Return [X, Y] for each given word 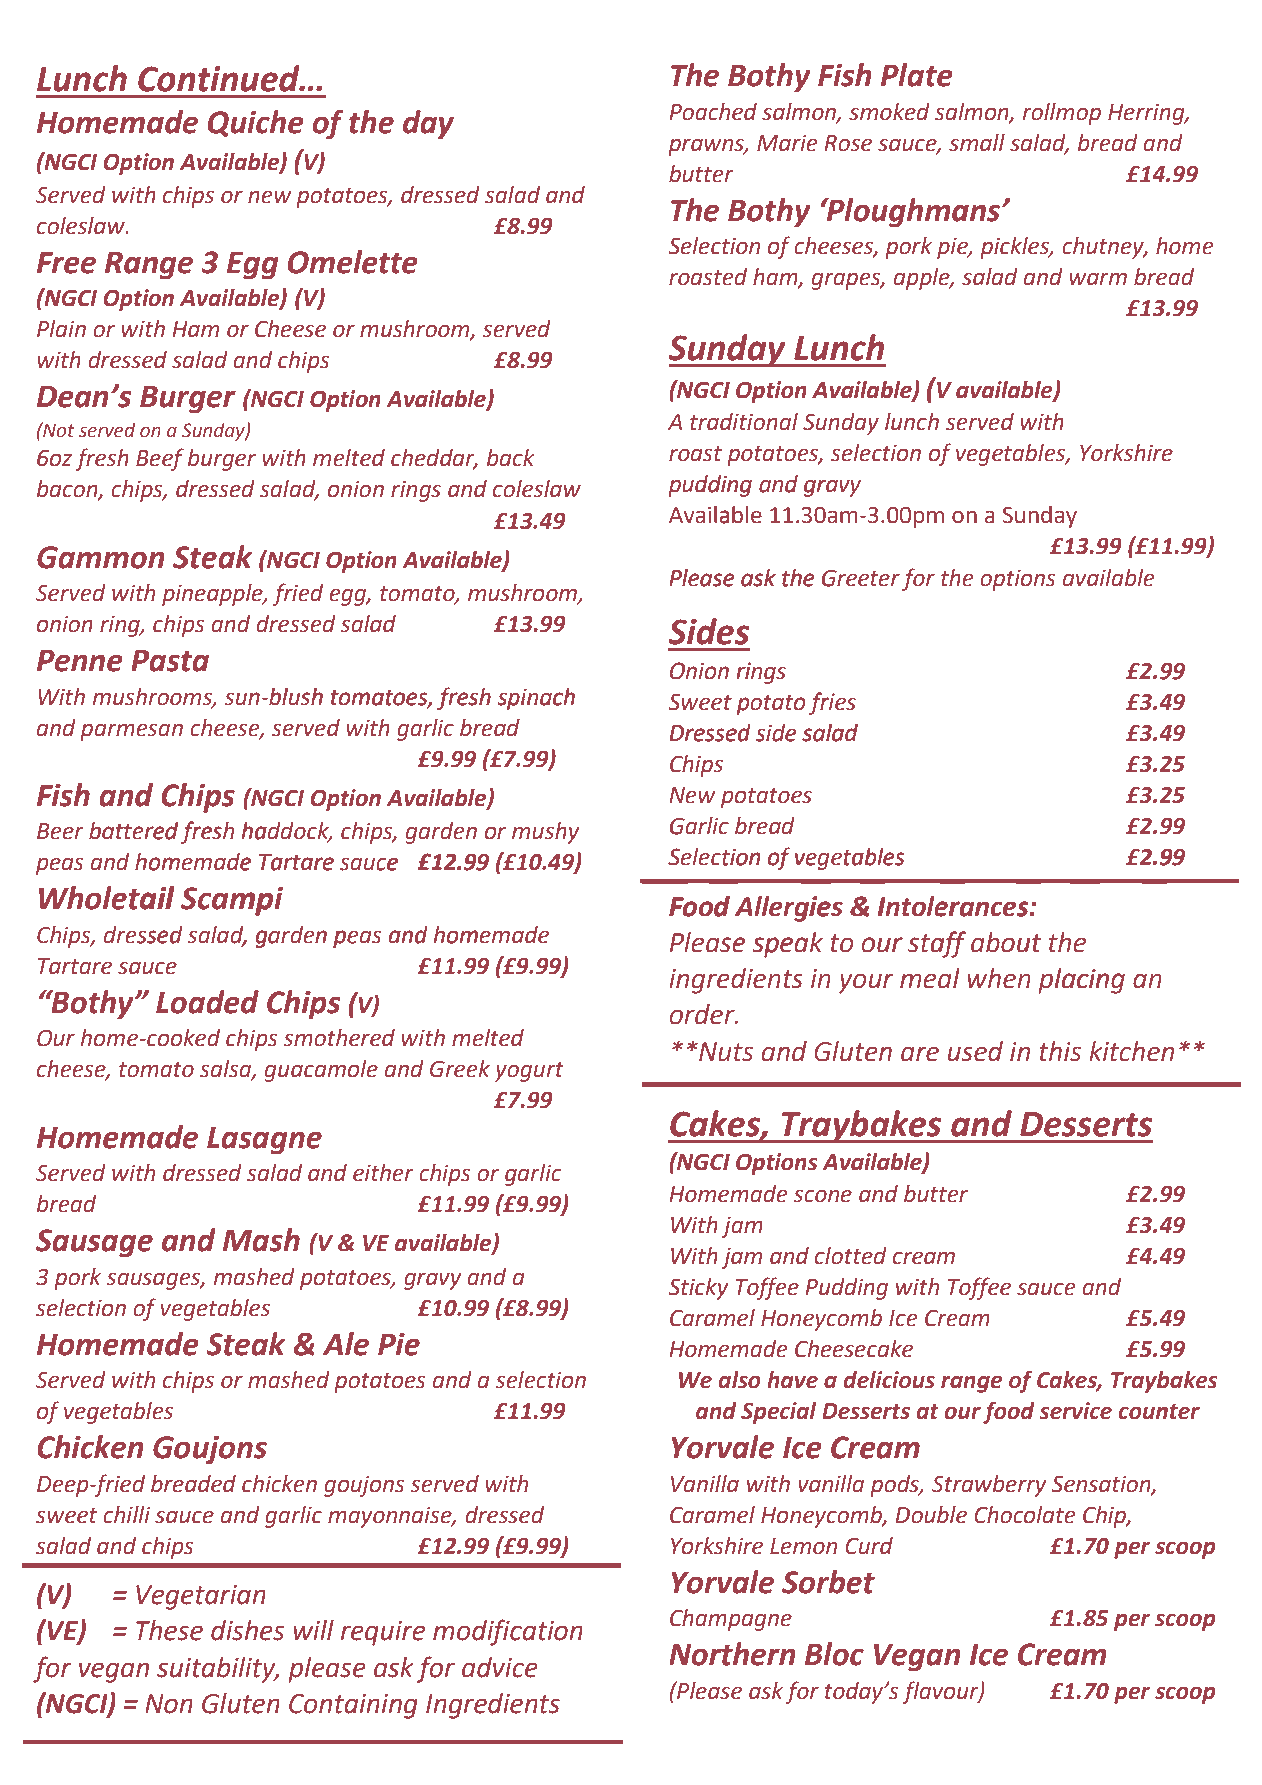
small [977, 143]
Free [66, 263]
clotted [851, 1256]
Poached [713, 112]
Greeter [860, 578]
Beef [160, 459]
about [1006, 942]
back [511, 458]
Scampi [232, 901]
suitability [217, 1670]
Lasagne [264, 1141]
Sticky [698, 1289]
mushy [546, 833]
